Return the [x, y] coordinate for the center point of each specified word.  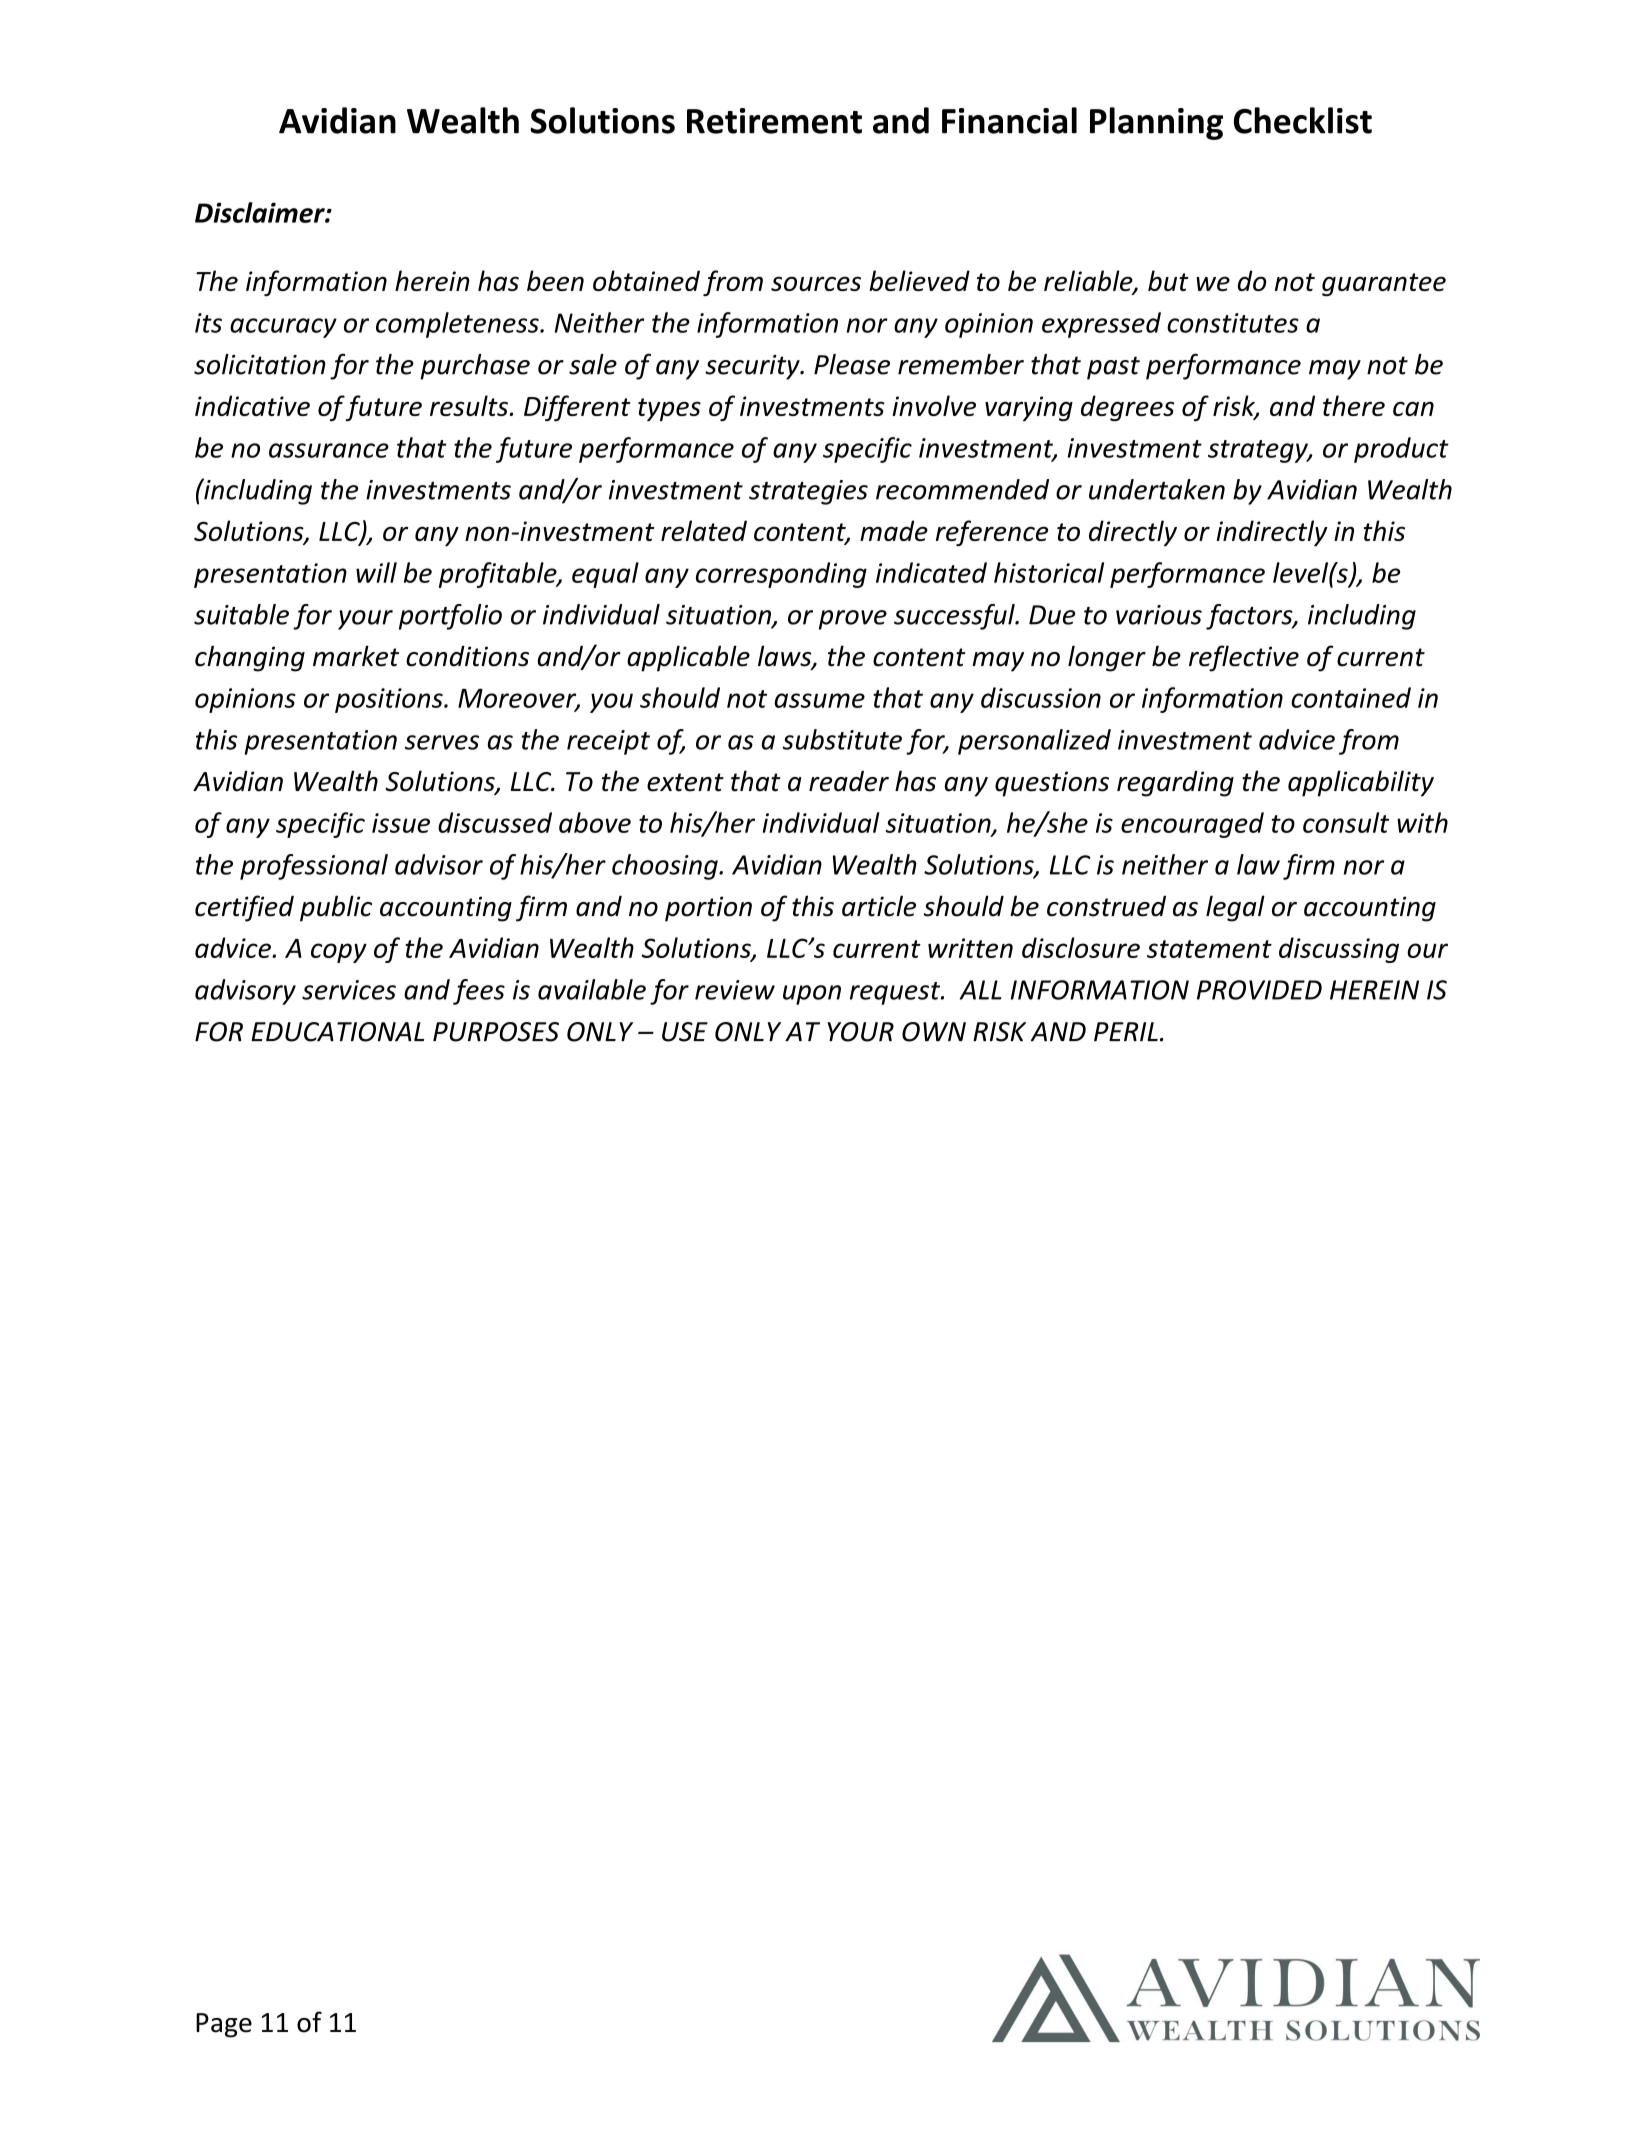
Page [224, 2025]
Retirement [774, 121]
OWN [934, 1032]
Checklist [1303, 120]
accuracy [283, 328]
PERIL [1126, 1032]
